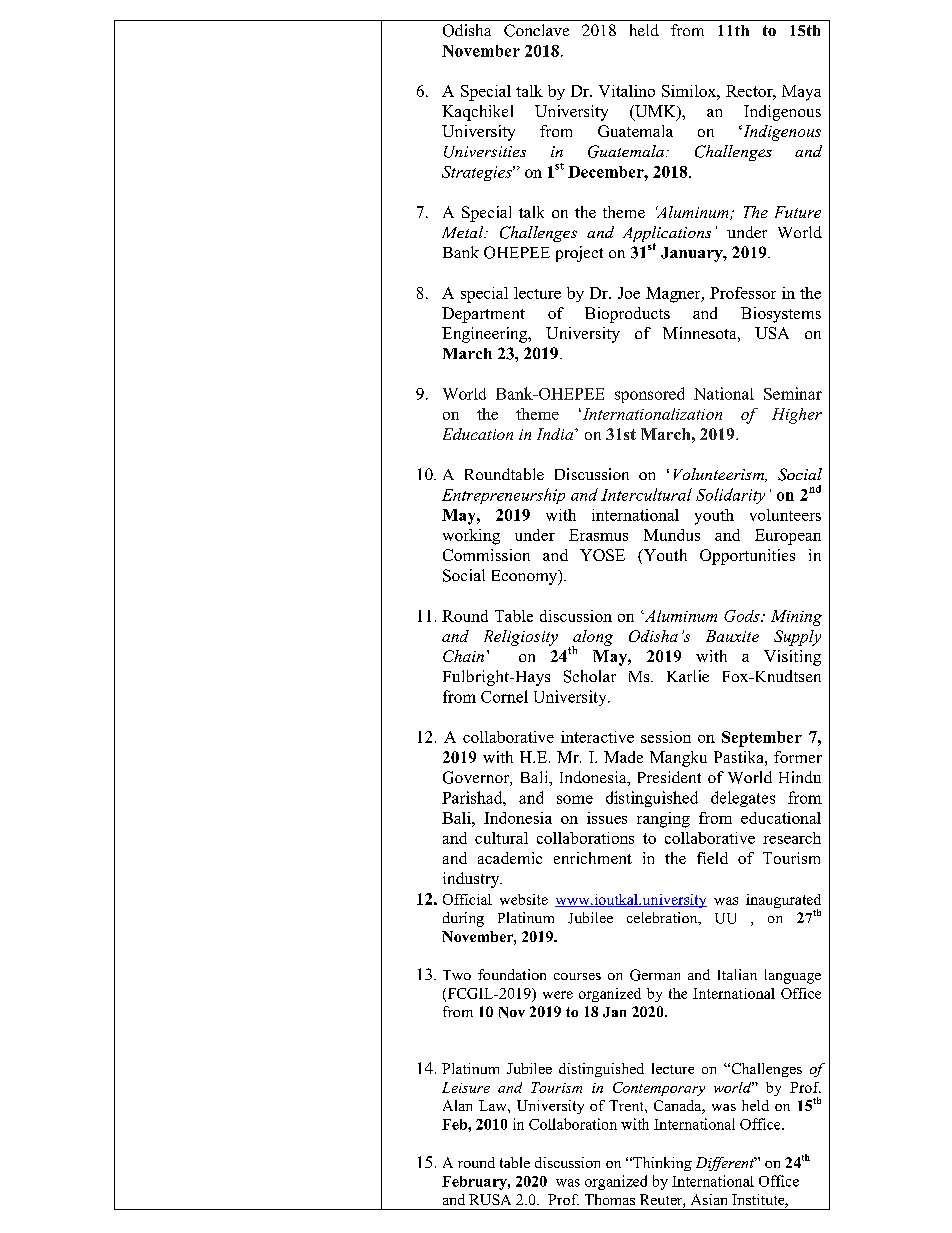 The height and width of the image is (1233, 952). Describe the element at coordinates (592, 639) in the image. I see `along` at that location.
